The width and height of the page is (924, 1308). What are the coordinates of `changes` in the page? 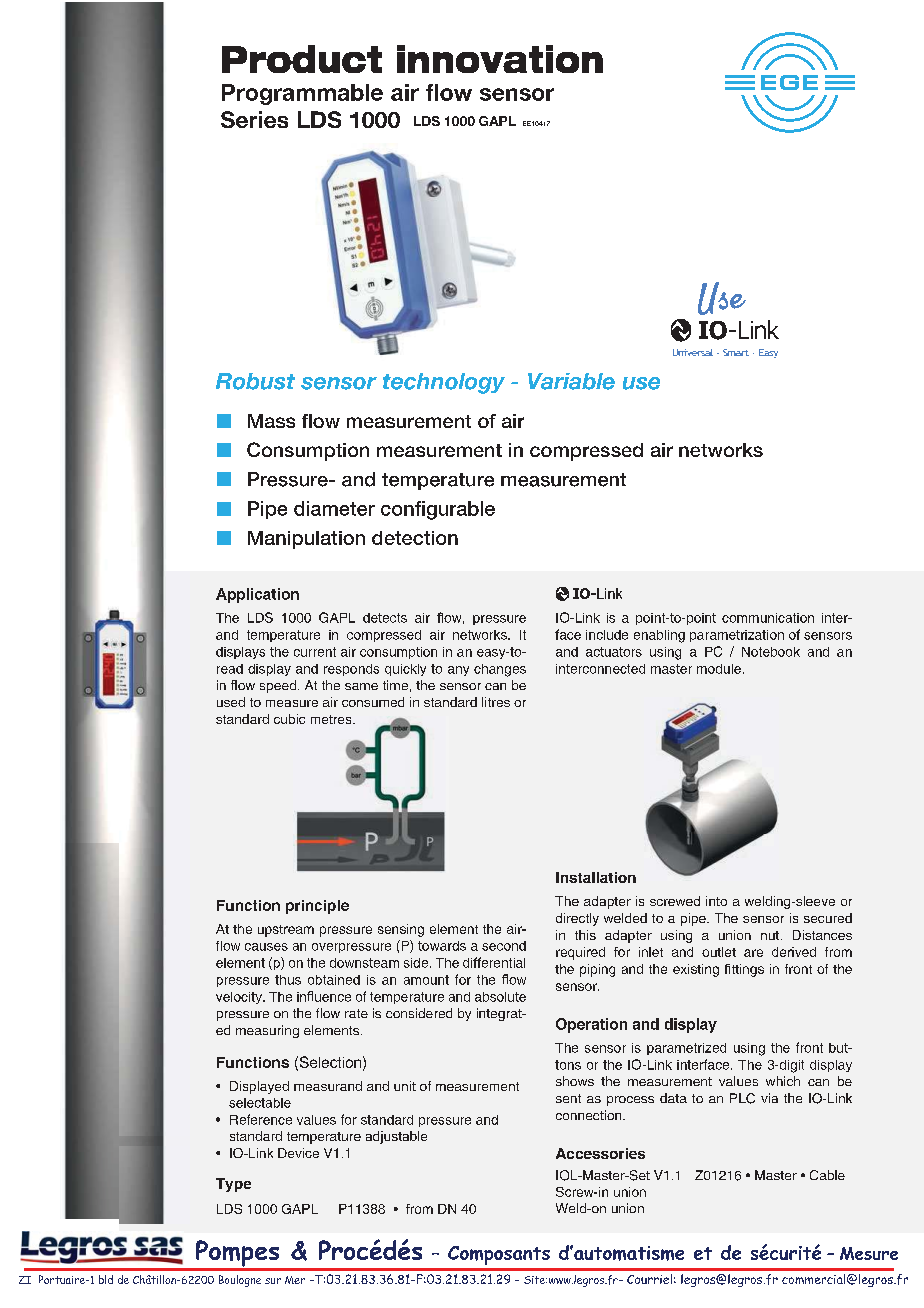 It's located at (500, 670).
